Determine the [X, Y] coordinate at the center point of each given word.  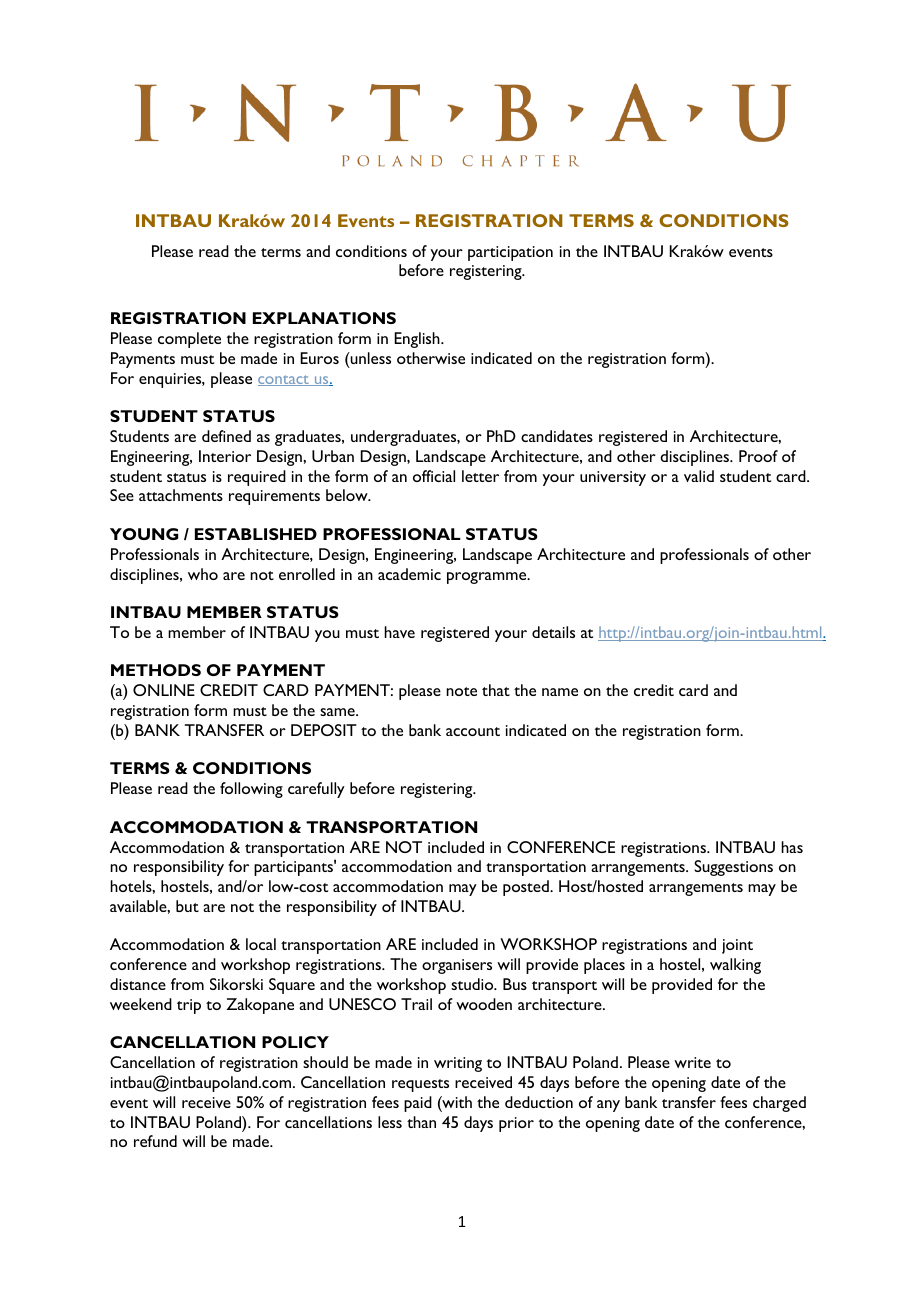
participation [510, 253]
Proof [758, 456]
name [560, 692]
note [461, 691]
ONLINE [164, 690]
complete [189, 340]
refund [155, 1141]
